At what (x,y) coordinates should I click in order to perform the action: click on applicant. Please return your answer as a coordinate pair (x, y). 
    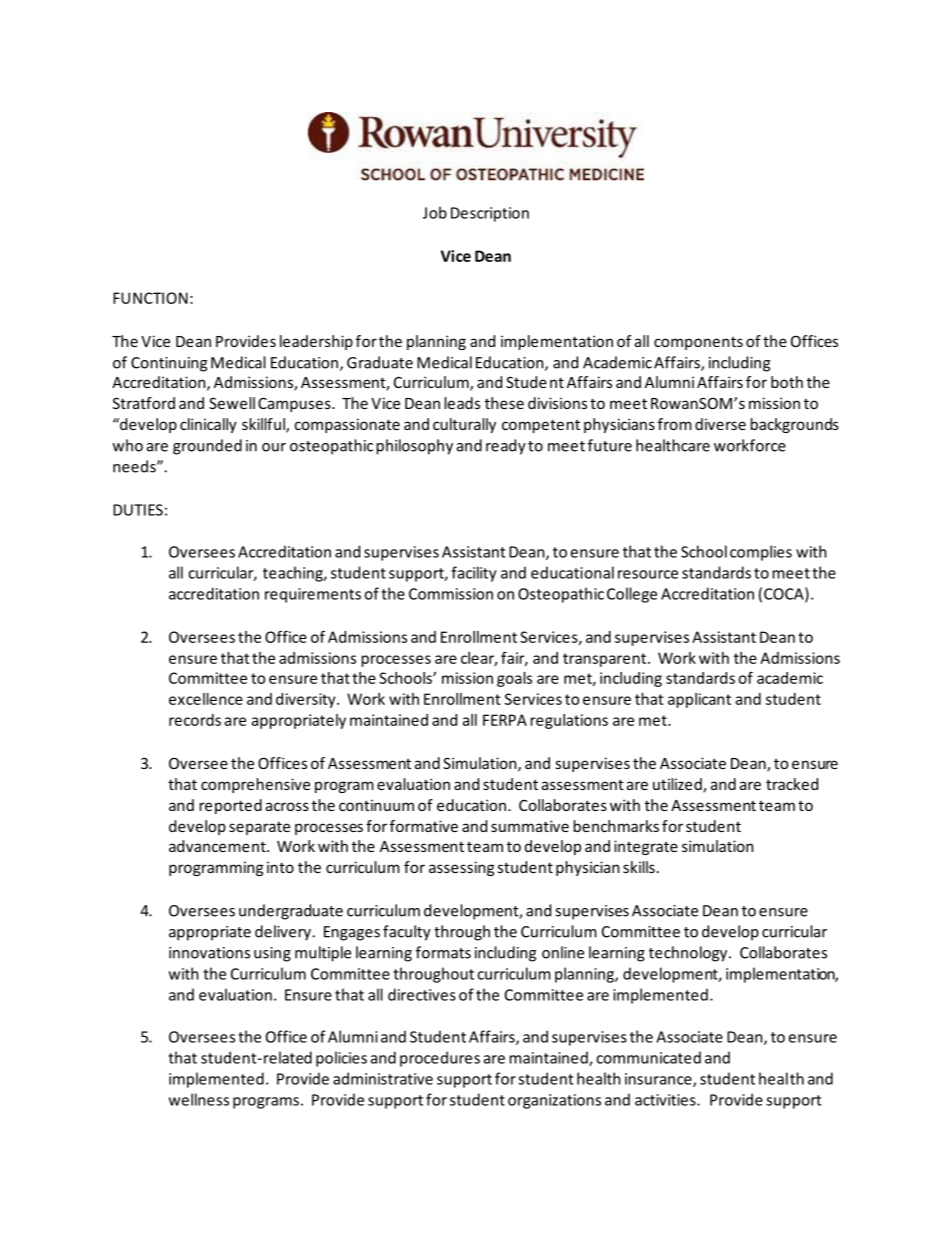
    Looking at the image, I should click on (699, 700).
